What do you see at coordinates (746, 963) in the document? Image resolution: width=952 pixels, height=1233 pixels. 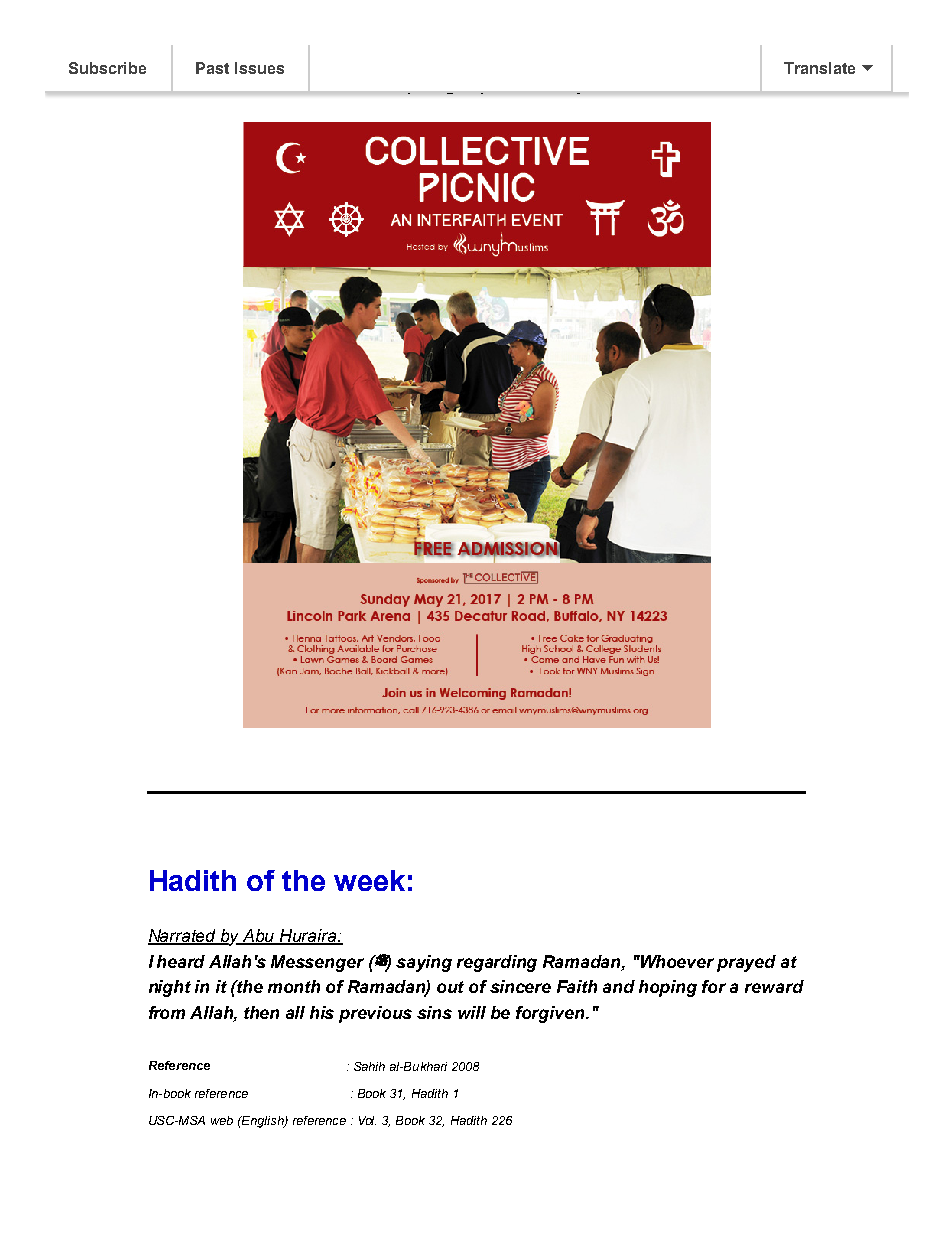 I see `prayed` at bounding box center [746, 963].
